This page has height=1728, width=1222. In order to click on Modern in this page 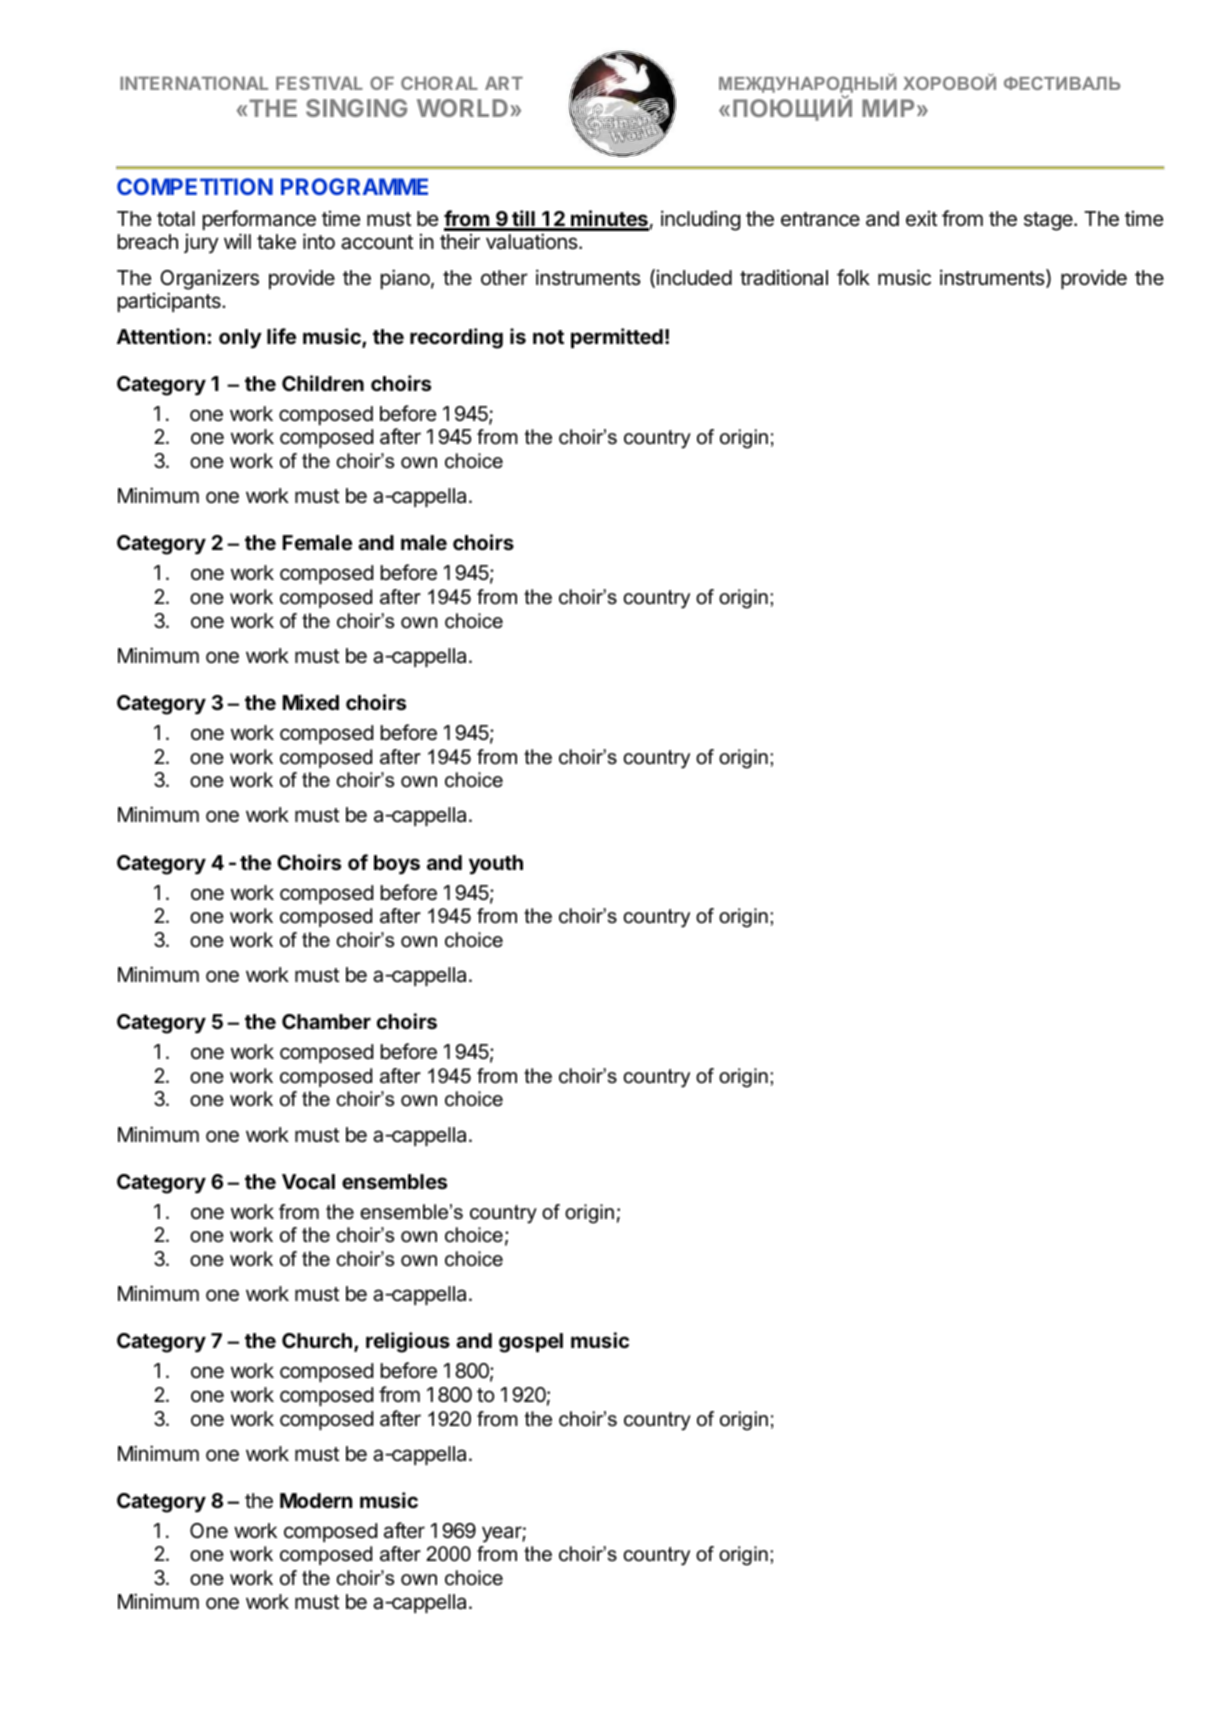, I will do `click(316, 1500)`.
